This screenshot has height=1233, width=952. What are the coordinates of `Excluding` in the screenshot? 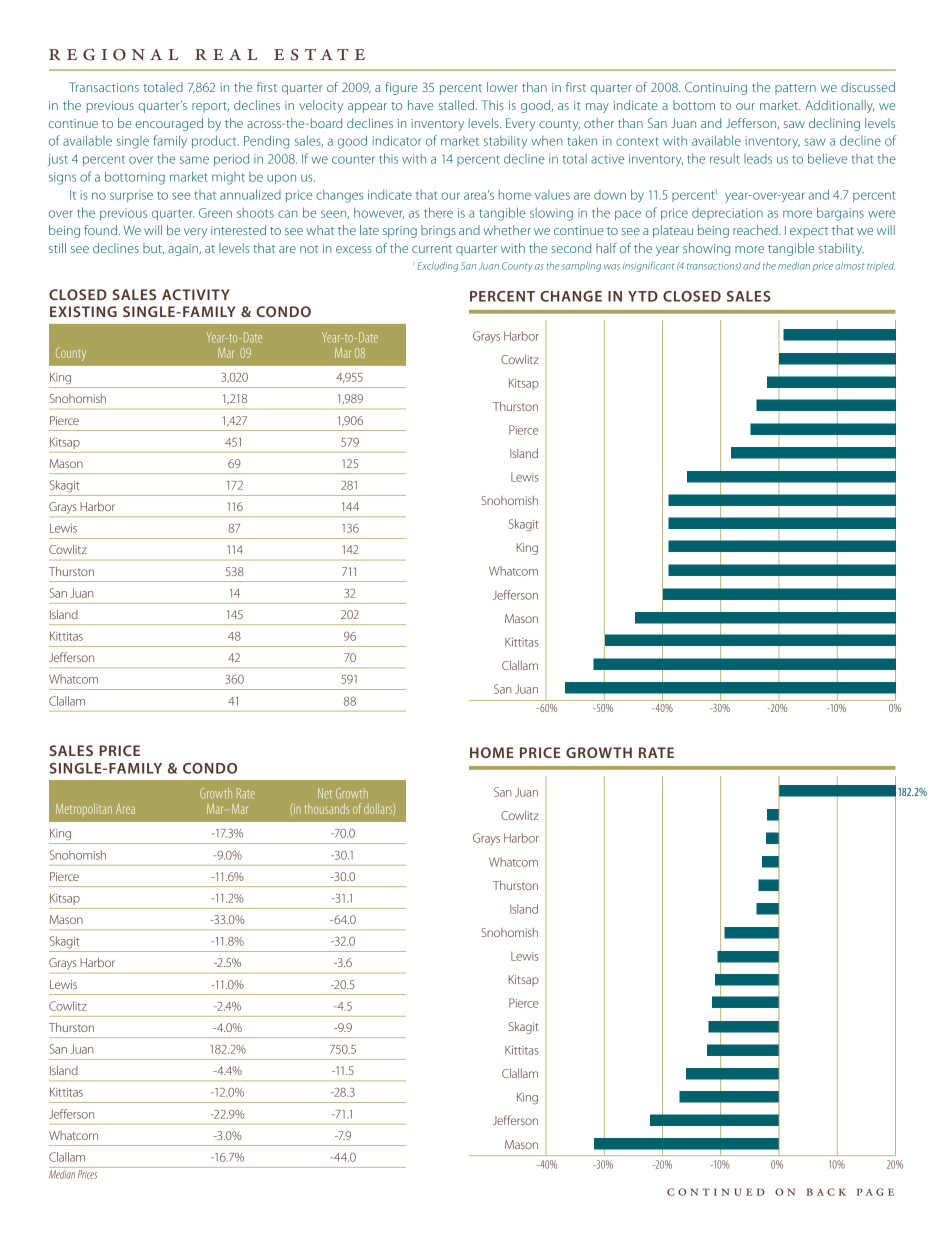 It's located at (438, 267).
